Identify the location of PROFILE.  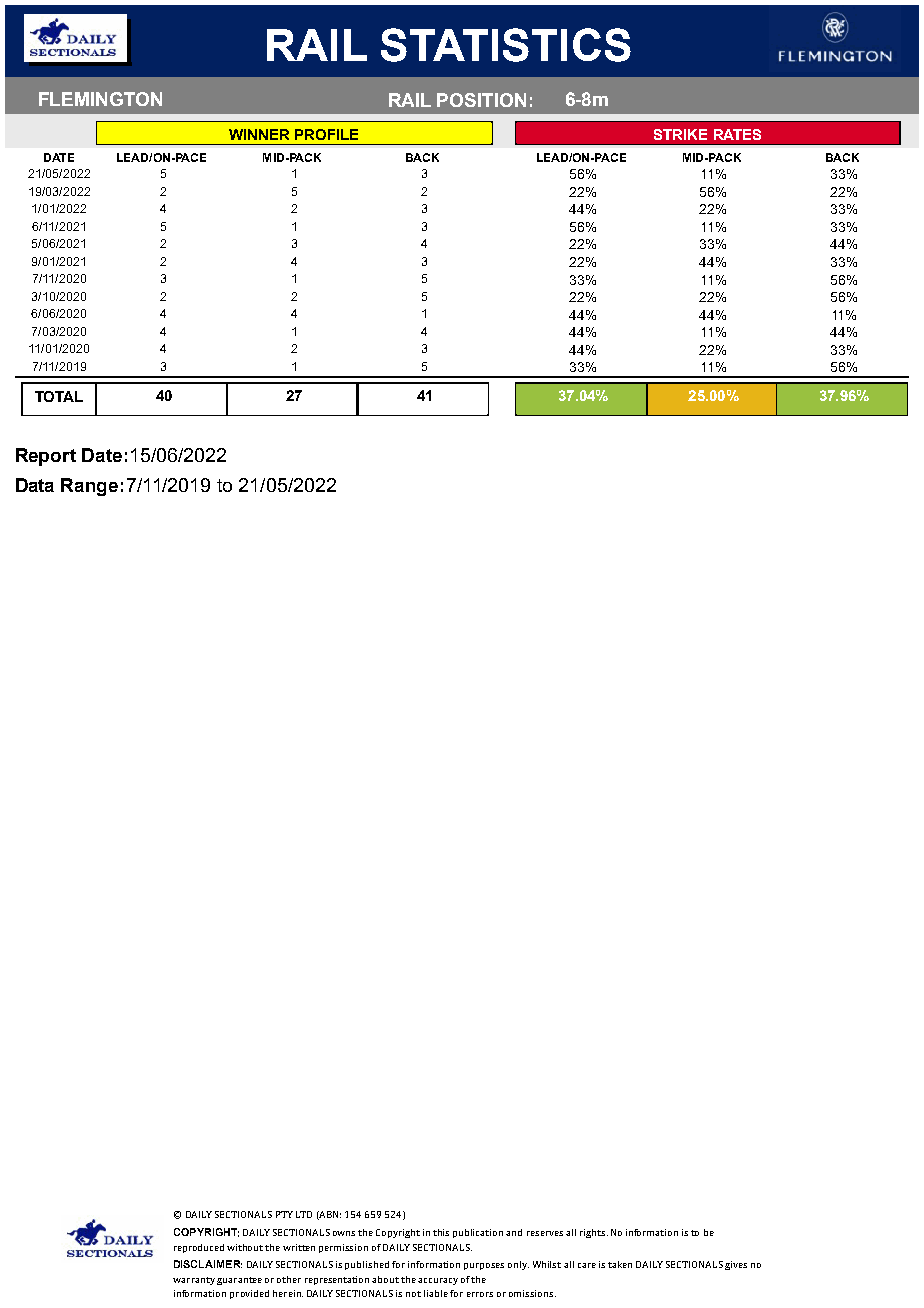
(326, 134).
